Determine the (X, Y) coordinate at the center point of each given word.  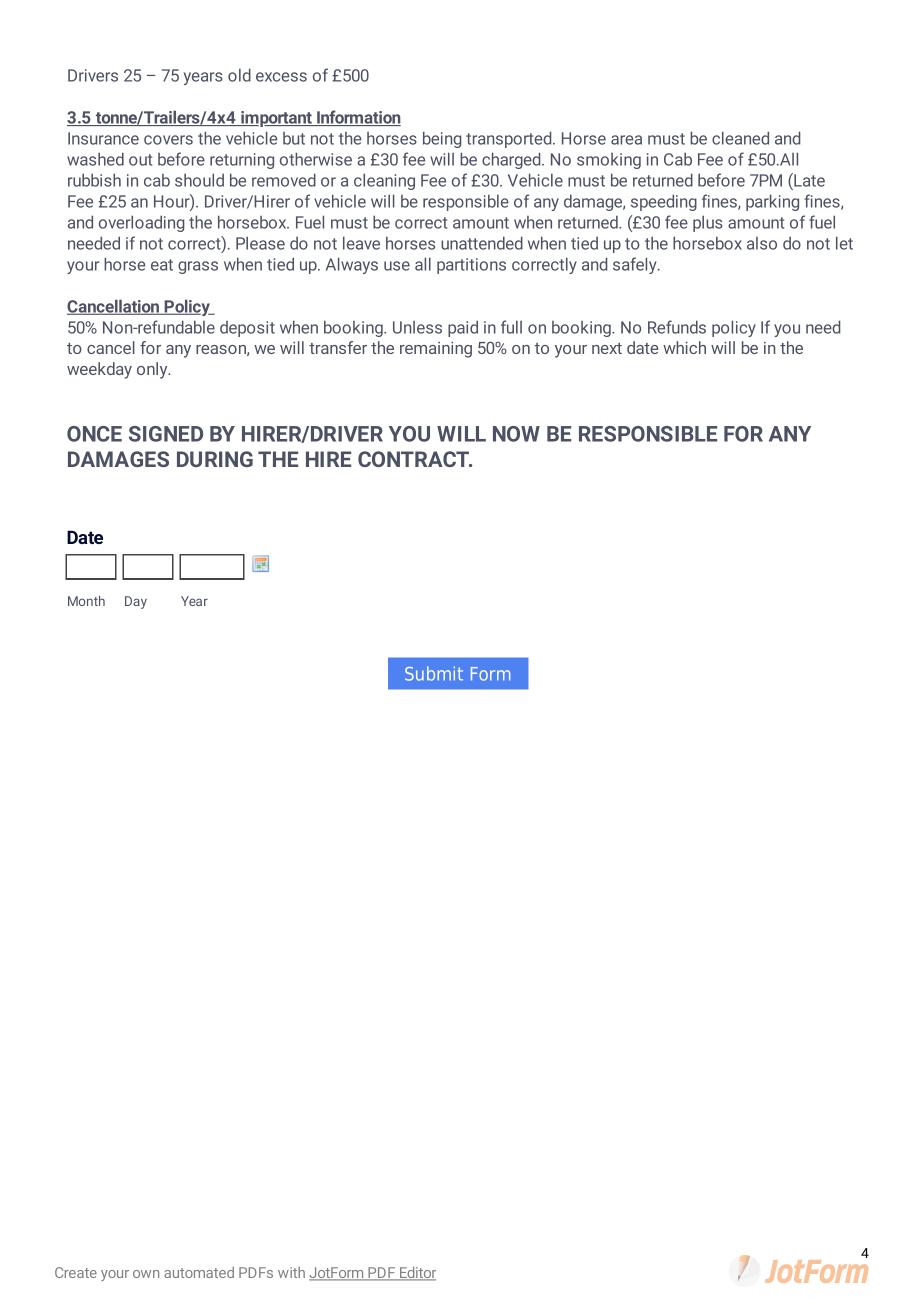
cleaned (740, 138)
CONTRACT (415, 459)
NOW (516, 434)
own (146, 1274)
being (442, 139)
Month (86, 601)
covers (168, 140)
